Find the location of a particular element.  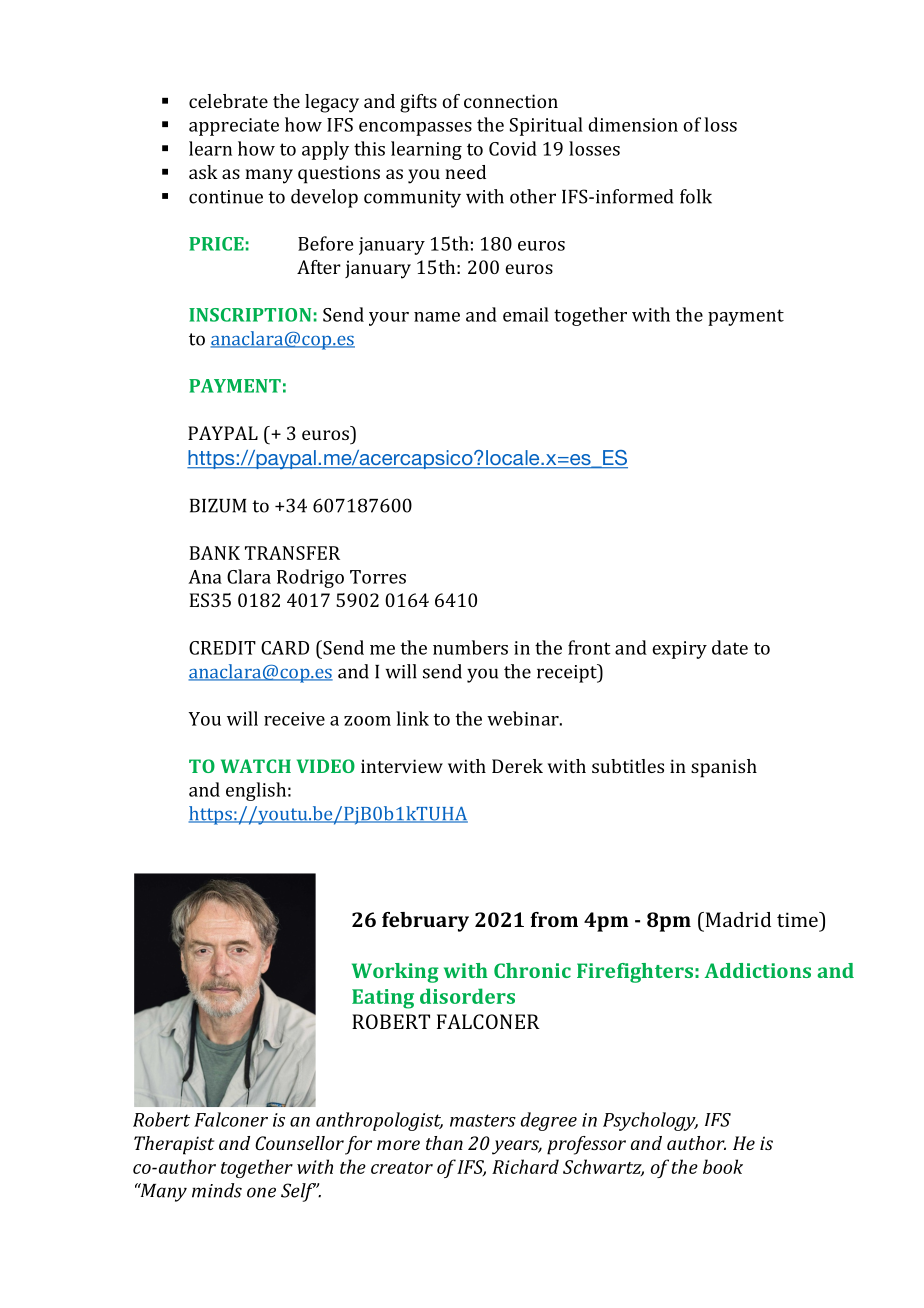

folk is located at coordinates (696, 196).
